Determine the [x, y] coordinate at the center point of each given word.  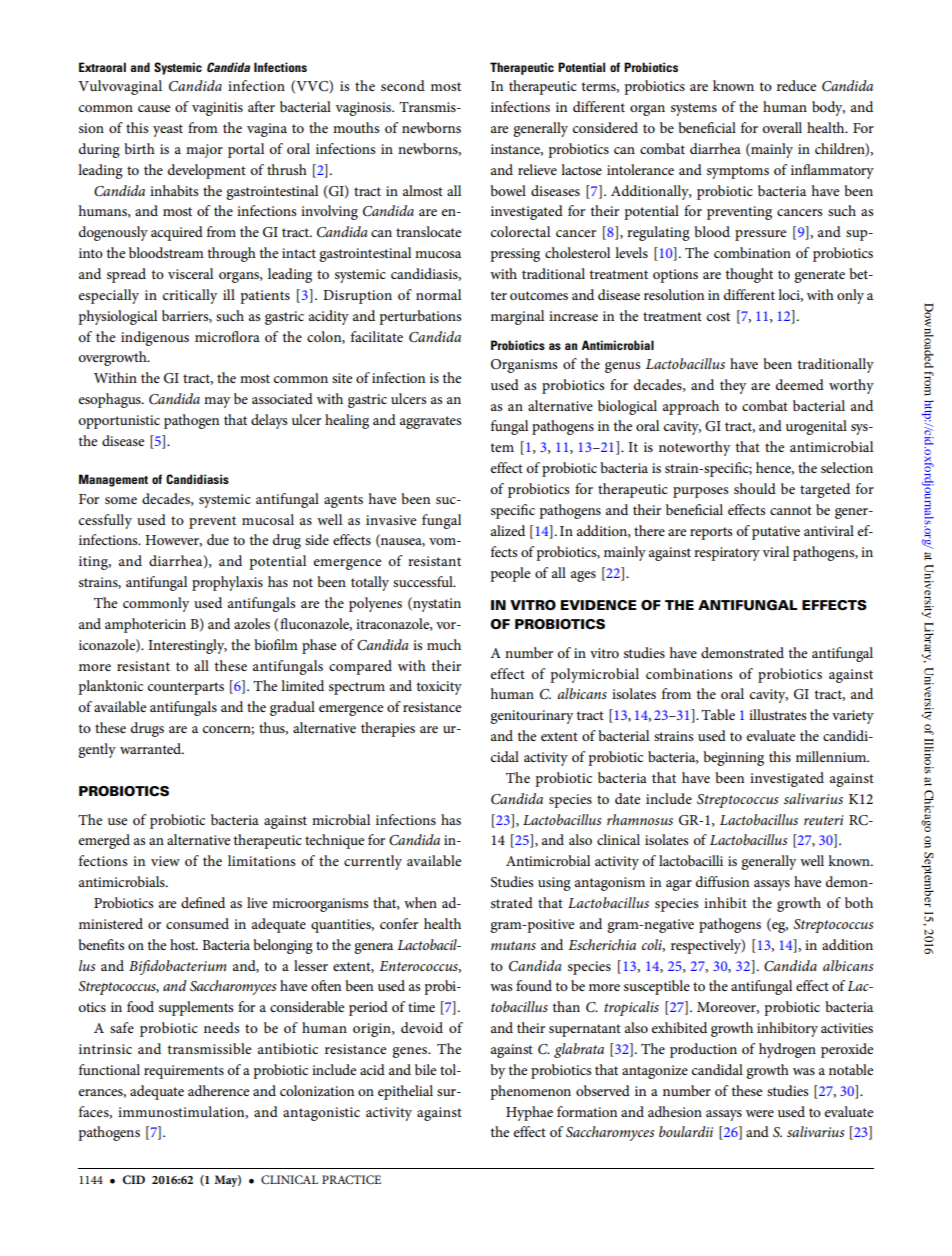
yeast [168, 130]
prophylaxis [227, 583]
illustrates [777, 714]
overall [782, 127]
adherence [218, 1090]
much [444, 644]
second [403, 85]
